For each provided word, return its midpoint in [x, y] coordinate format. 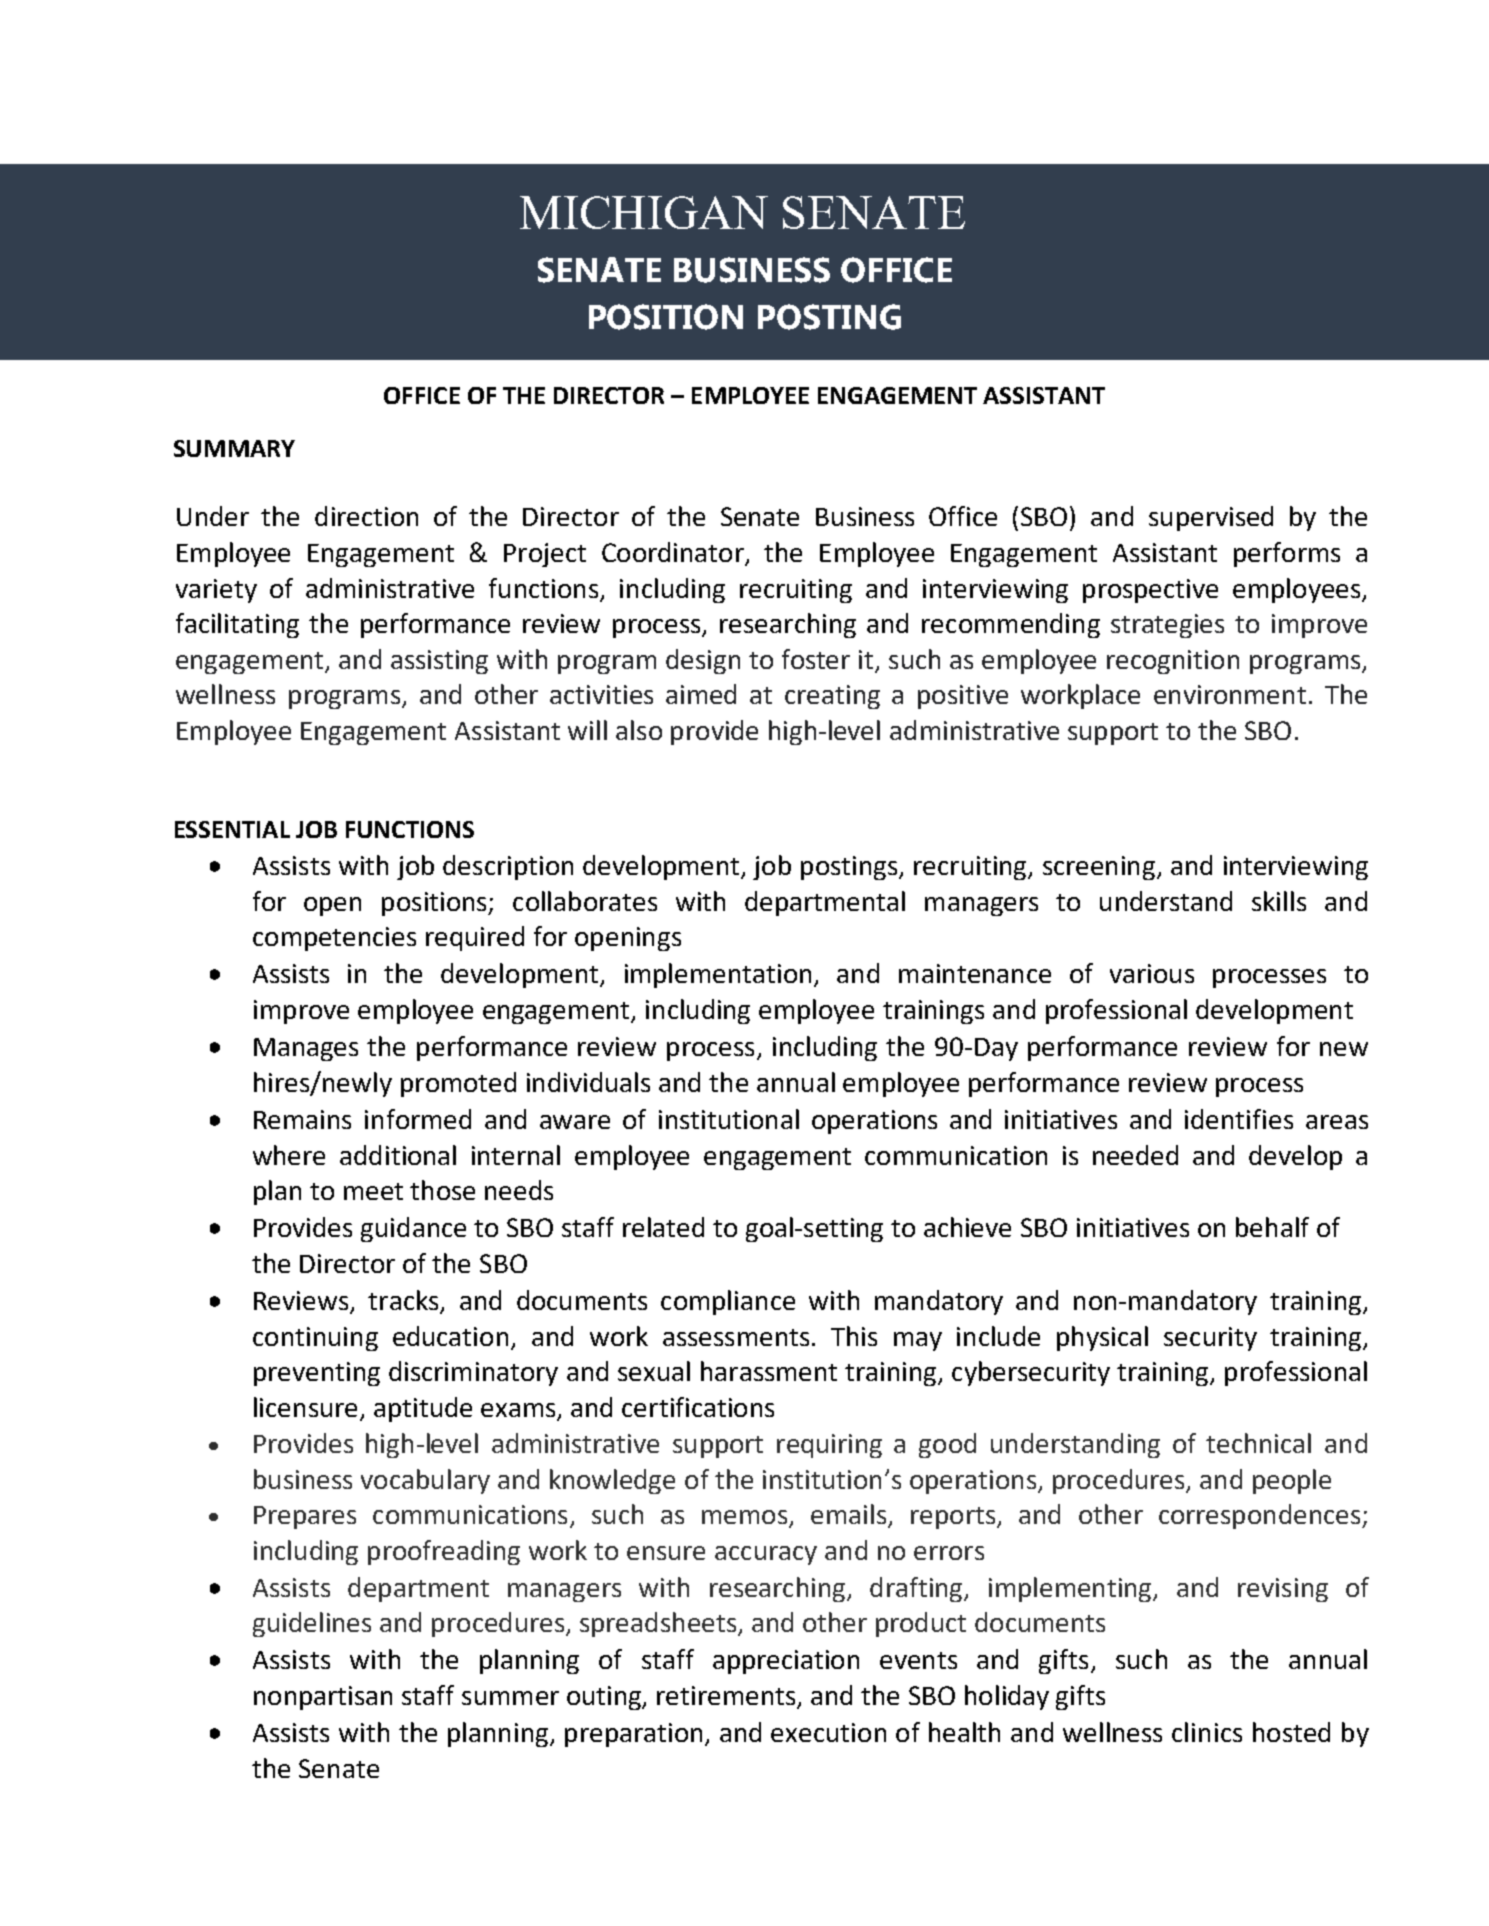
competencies [334, 939]
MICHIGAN [644, 212]
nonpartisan [323, 1698]
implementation [718, 975]
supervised [1211, 518]
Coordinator [674, 553]
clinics [1207, 1732]
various [1152, 973]
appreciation [786, 1662]
